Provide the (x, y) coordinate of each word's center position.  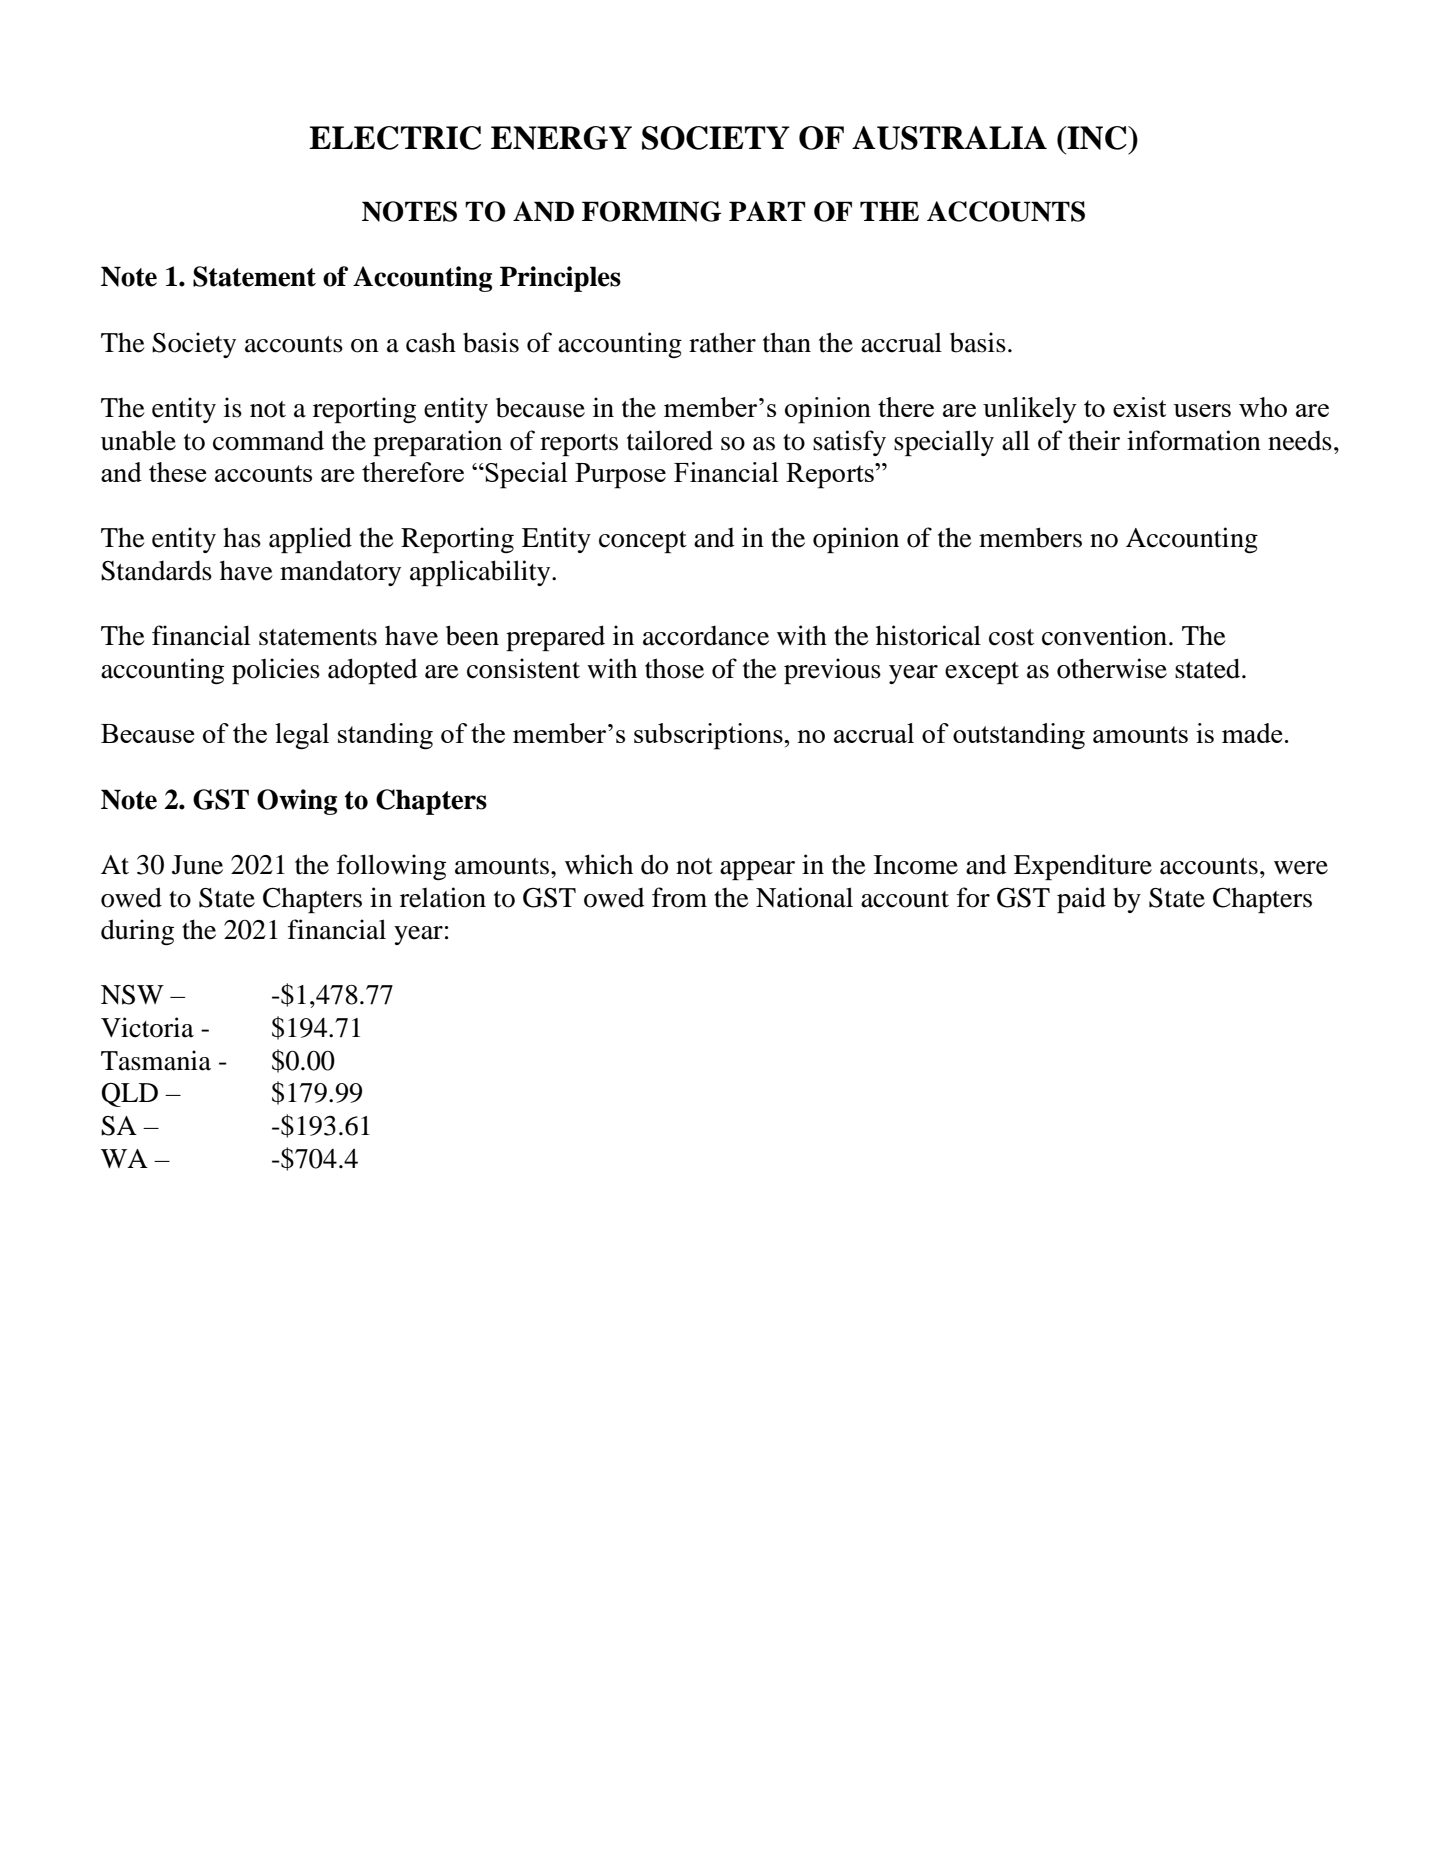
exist (1139, 407)
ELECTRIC (395, 138)
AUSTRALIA (949, 138)
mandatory (340, 573)
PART (767, 211)
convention (1106, 635)
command (268, 440)
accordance (706, 636)
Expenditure (1083, 867)
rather (722, 342)
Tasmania (156, 1060)
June (197, 865)
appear (757, 870)
